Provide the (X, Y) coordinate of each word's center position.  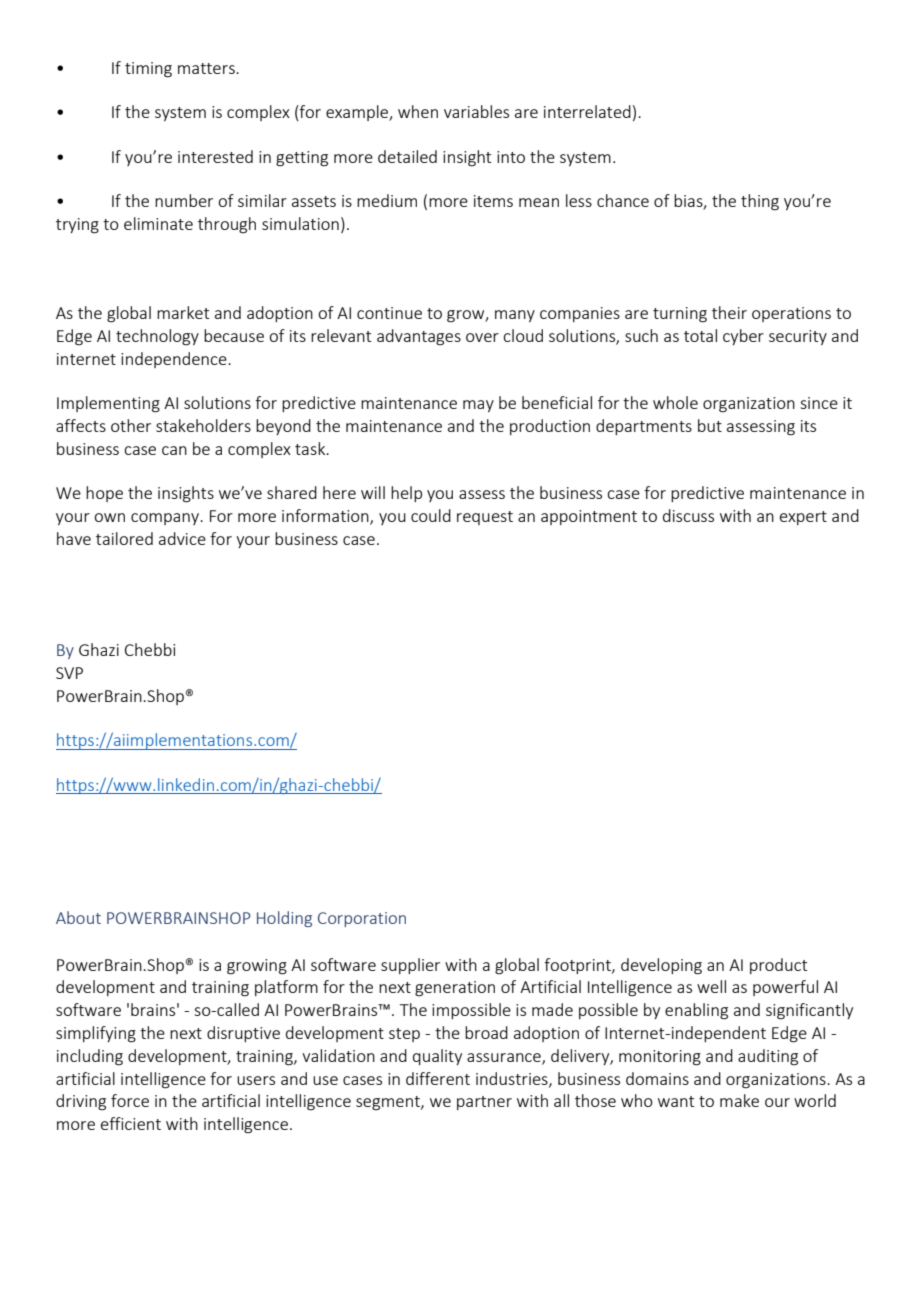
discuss (688, 515)
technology (157, 337)
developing (661, 966)
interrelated (587, 111)
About (78, 917)
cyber (743, 337)
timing (148, 70)
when (418, 111)
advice (182, 538)
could (431, 515)
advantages (419, 337)
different (438, 1078)
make (739, 1100)
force (130, 1100)
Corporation (362, 919)
